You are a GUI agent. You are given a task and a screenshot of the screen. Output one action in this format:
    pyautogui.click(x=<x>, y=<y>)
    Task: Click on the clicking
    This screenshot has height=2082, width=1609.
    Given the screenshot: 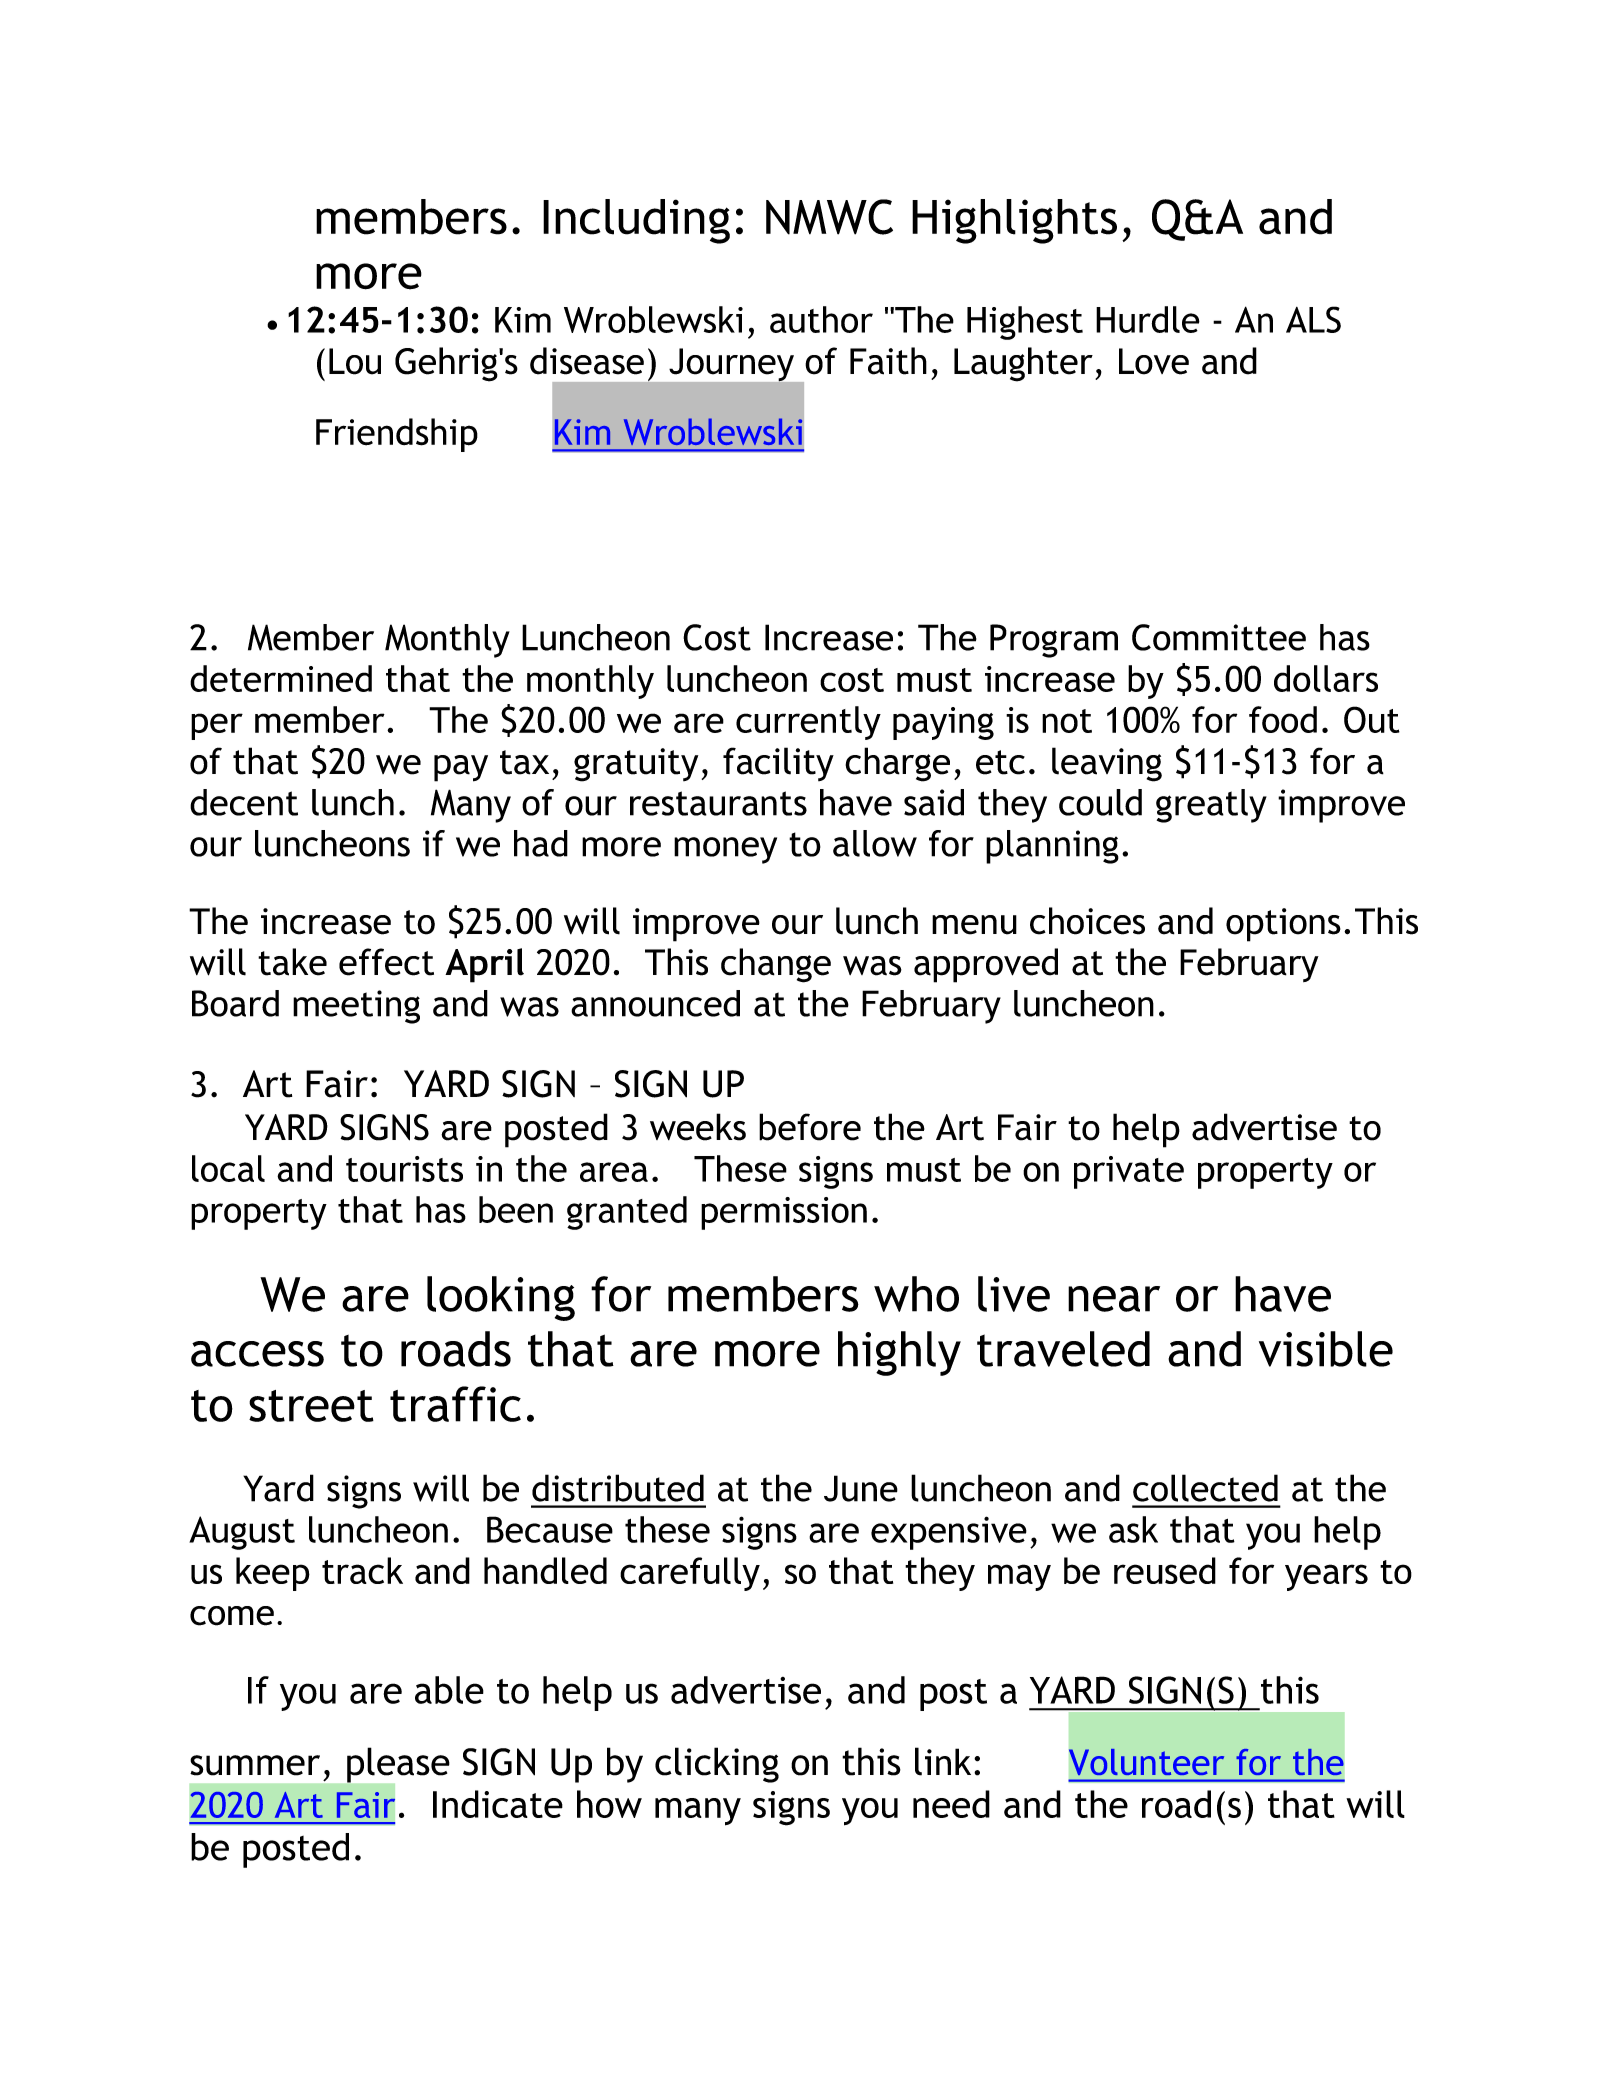 What is the action you would take?
    pyautogui.click(x=717, y=1765)
